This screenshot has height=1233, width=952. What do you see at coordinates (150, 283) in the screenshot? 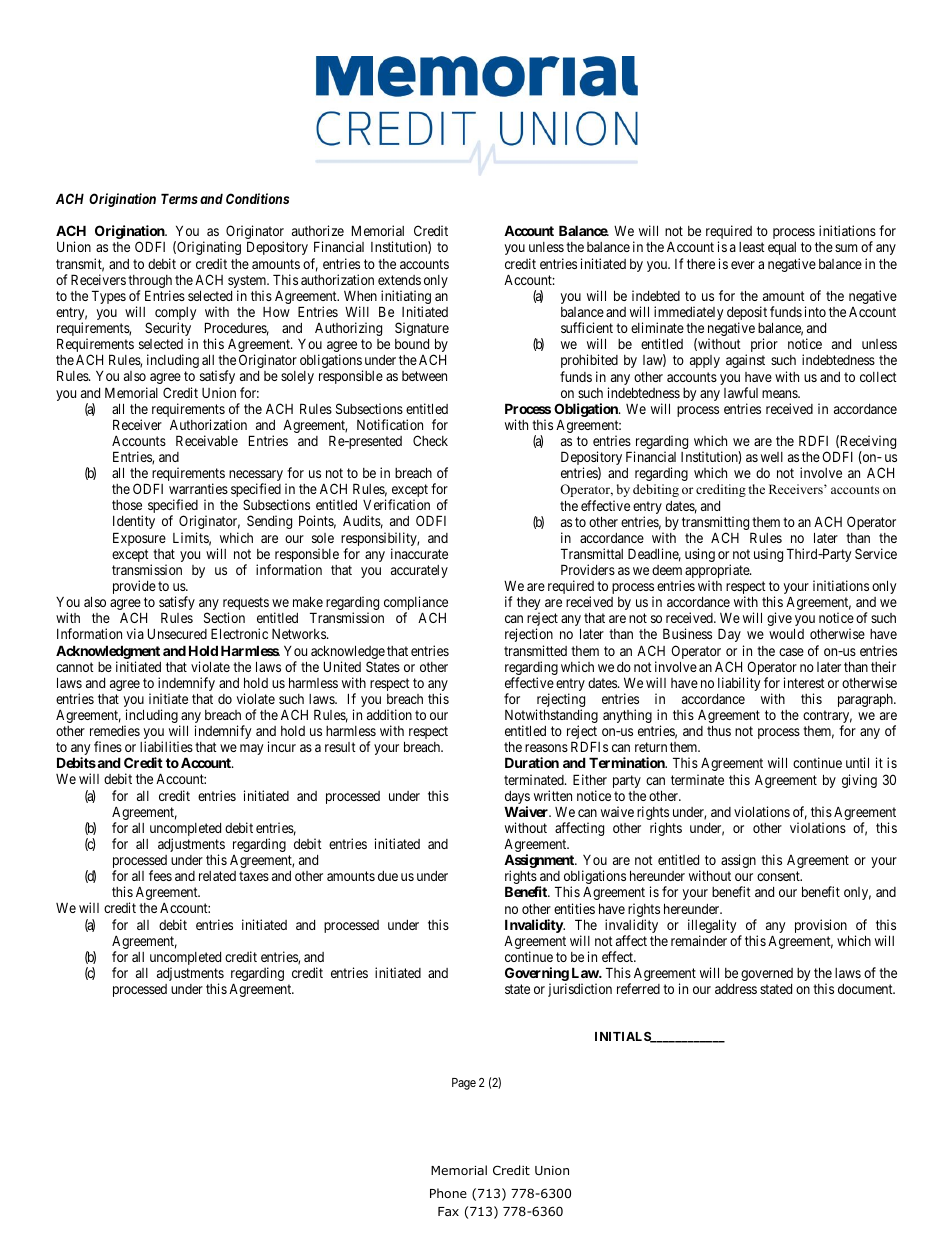
I see `through` at bounding box center [150, 283].
